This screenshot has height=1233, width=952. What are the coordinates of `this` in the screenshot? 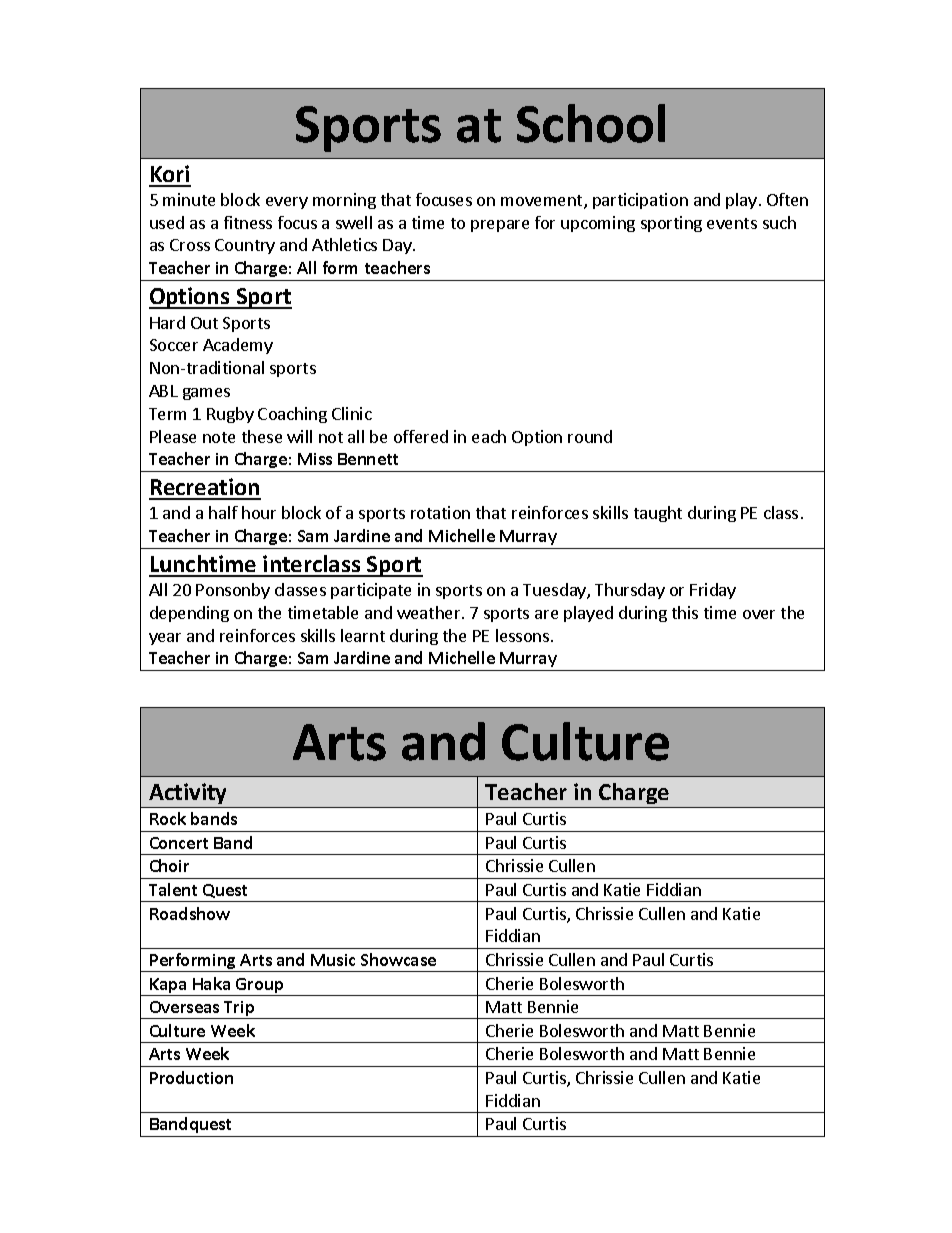 It's located at (685, 612).
